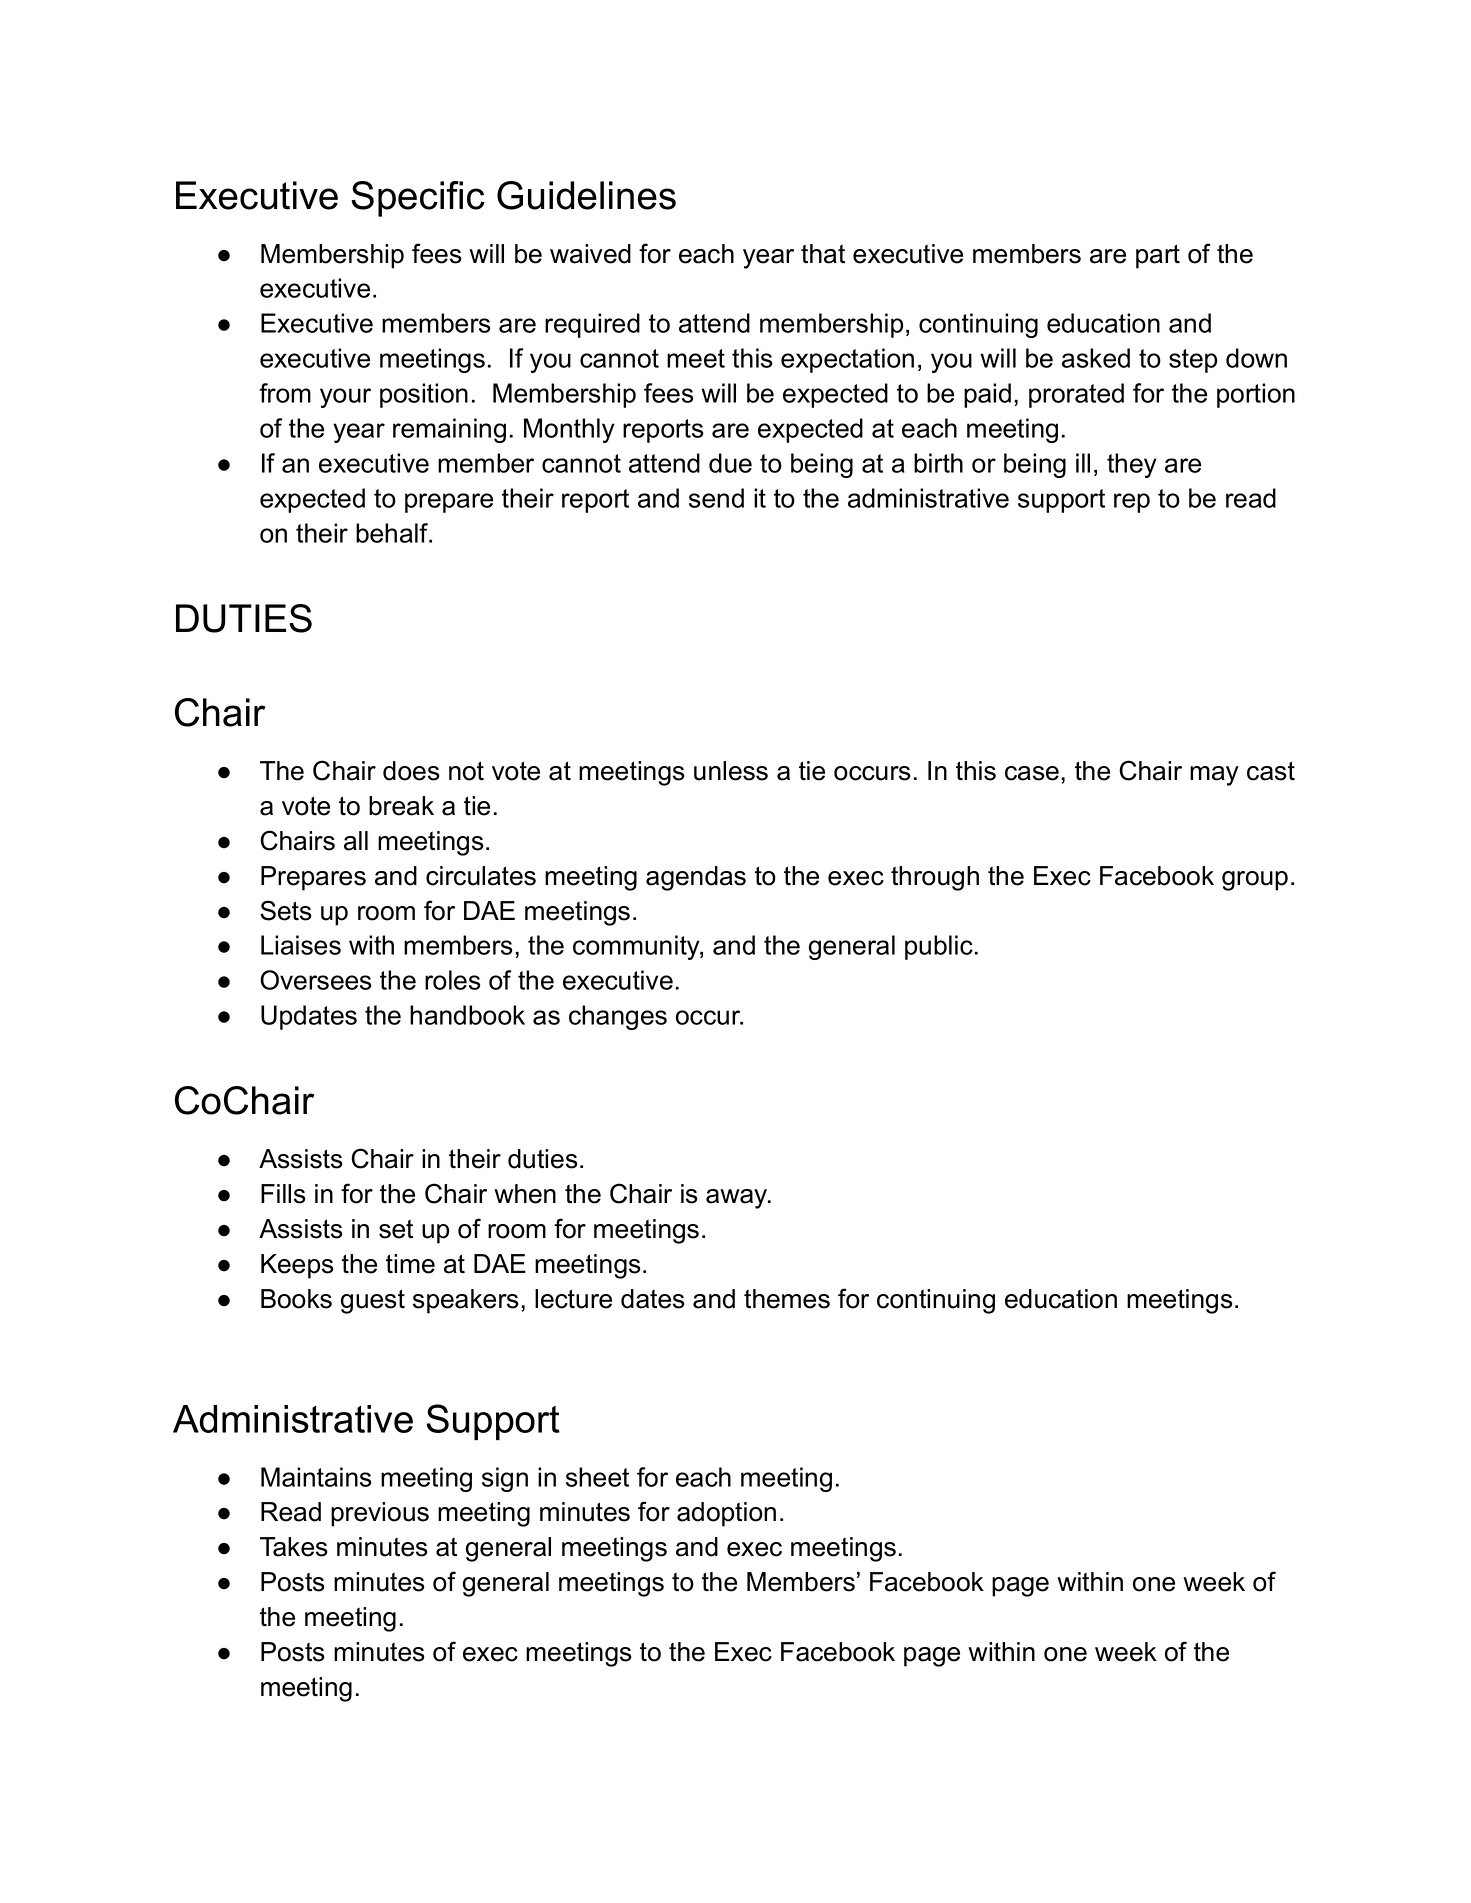 The height and width of the page is (1903, 1471). What do you see at coordinates (823, 254) in the page?
I see `that` at bounding box center [823, 254].
